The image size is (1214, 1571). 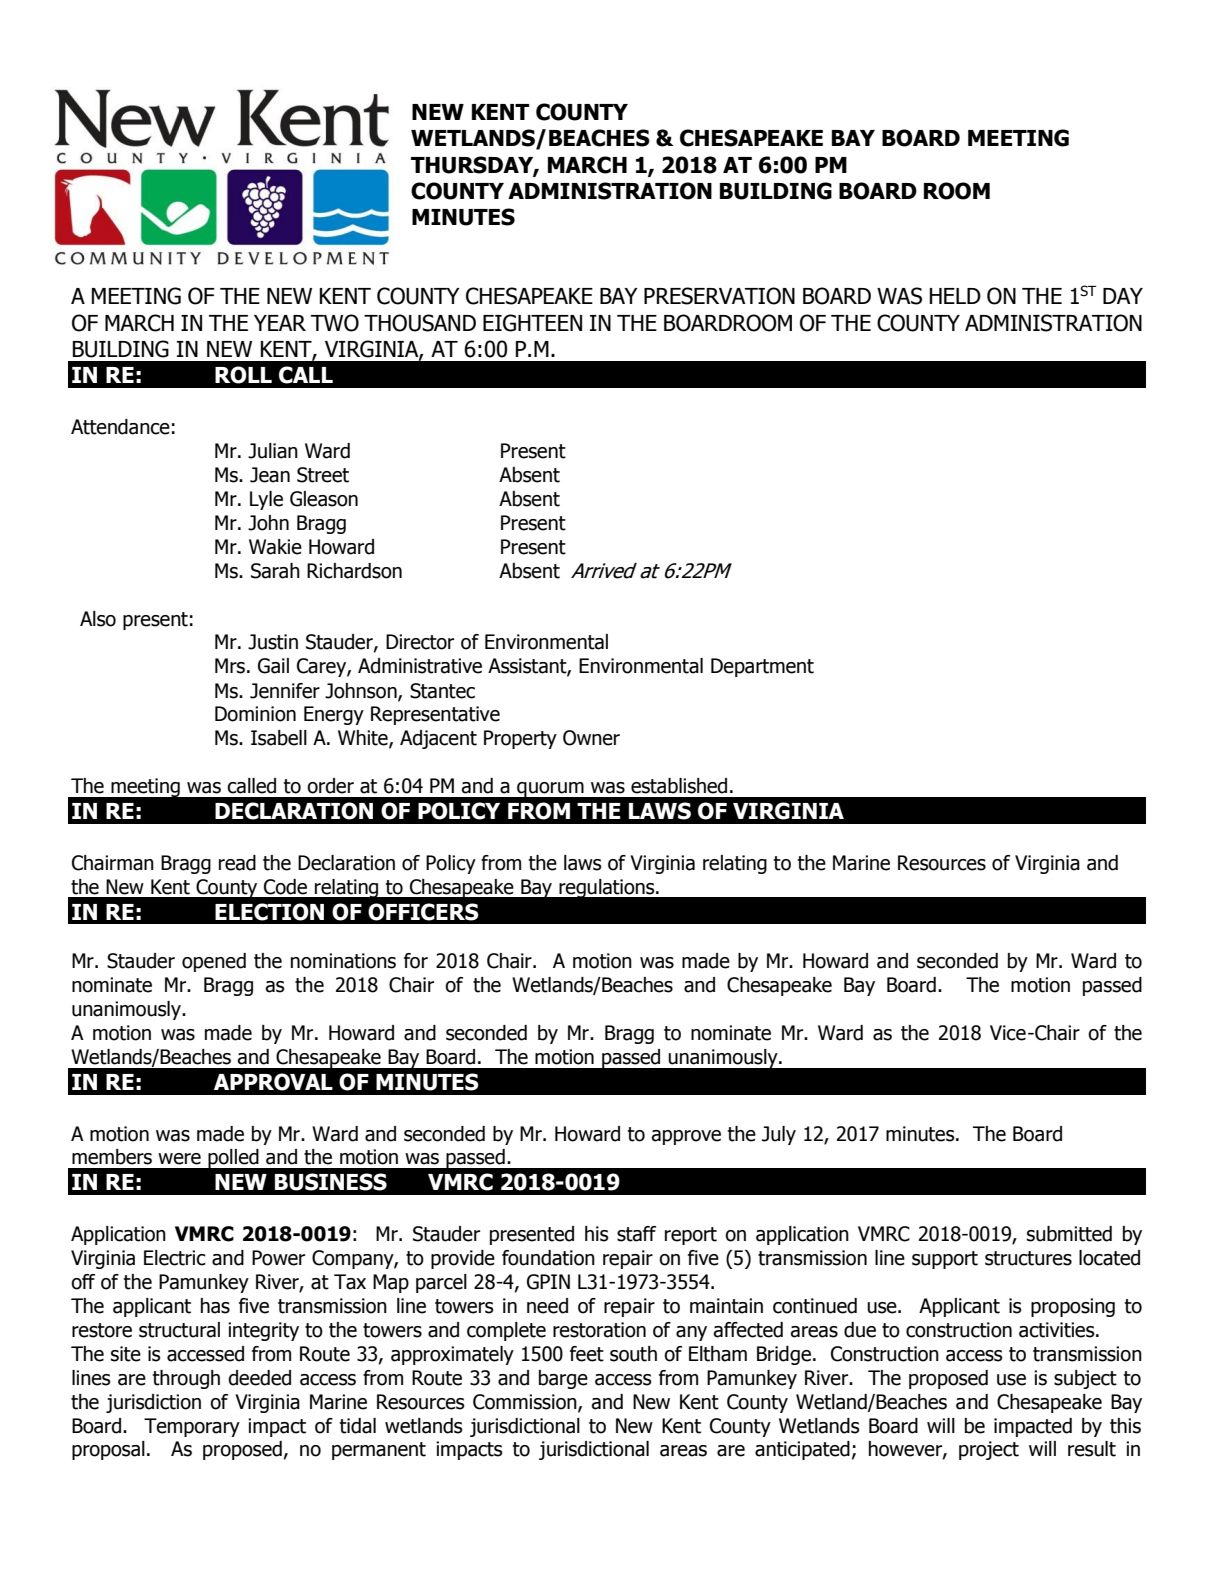 What do you see at coordinates (179, 1159) in the page?
I see `were` at bounding box center [179, 1159].
